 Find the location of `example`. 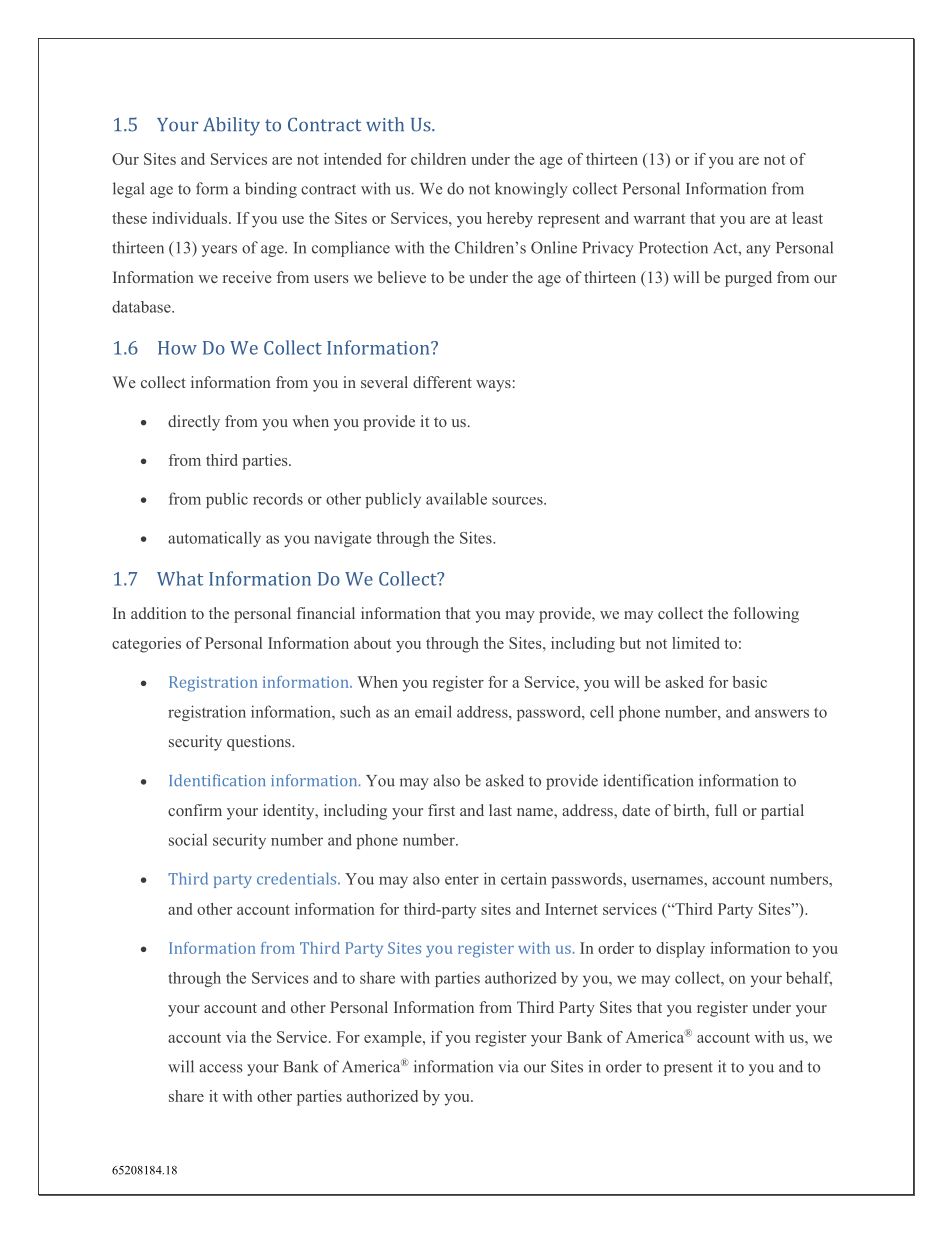

example is located at coordinates (394, 1039).
